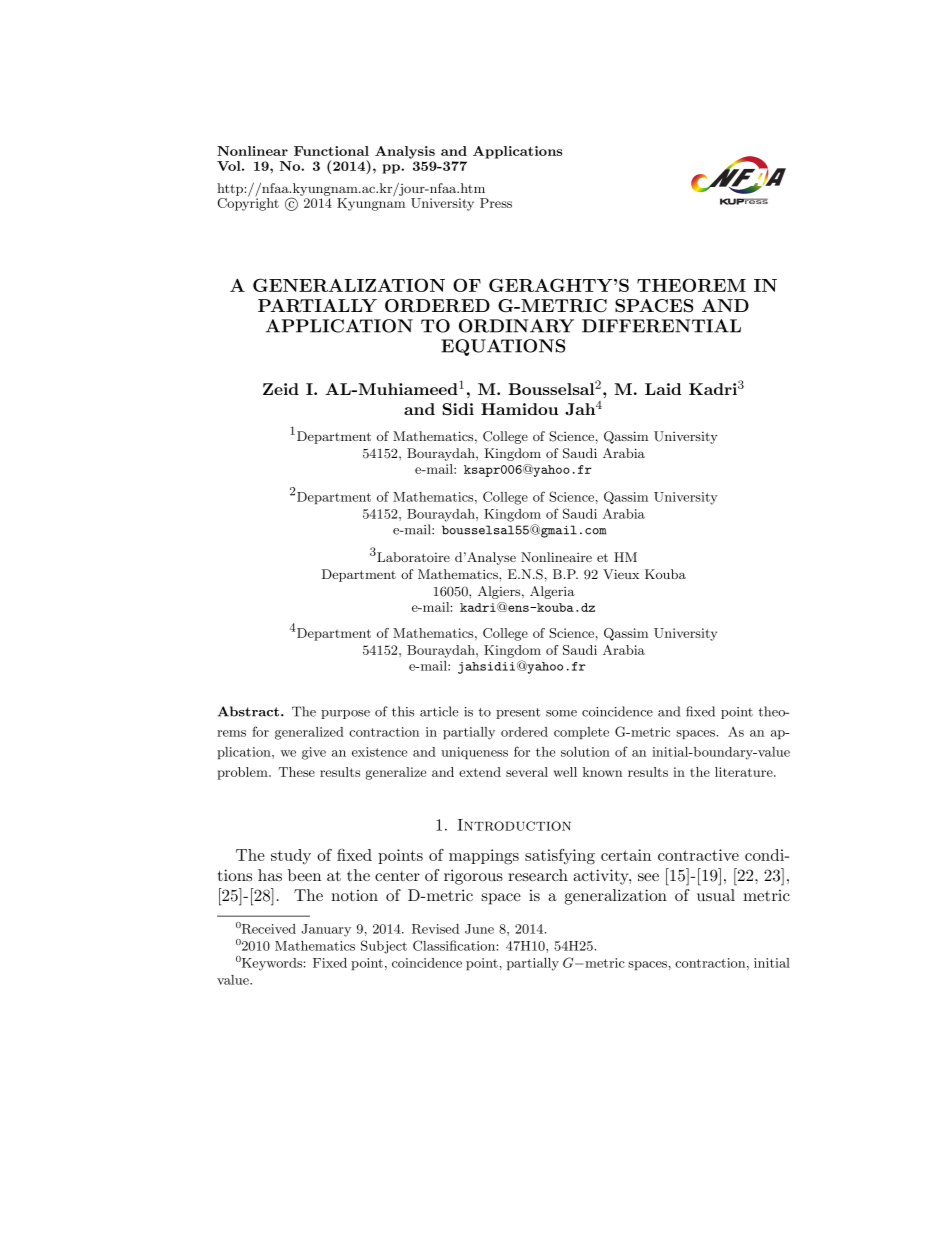 This screenshot has height=1233, width=952. What do you see at coordinates (326, 930) in the screenshot?
I see `January` at bounding box center [326, 930].
